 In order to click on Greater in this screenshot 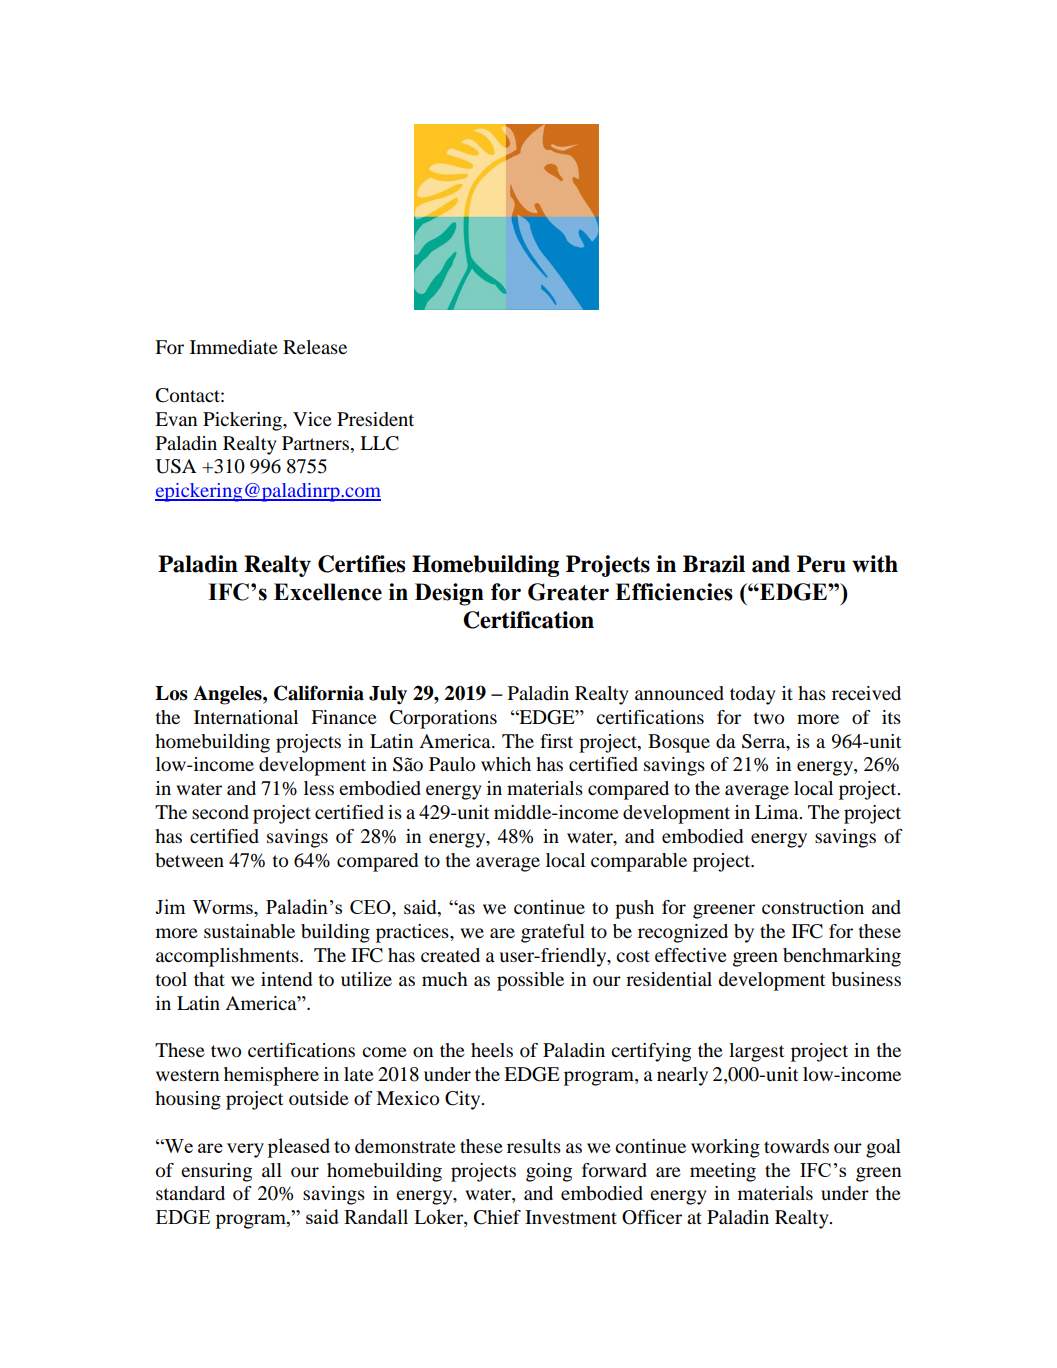, I will do `click(568, 592)`.
